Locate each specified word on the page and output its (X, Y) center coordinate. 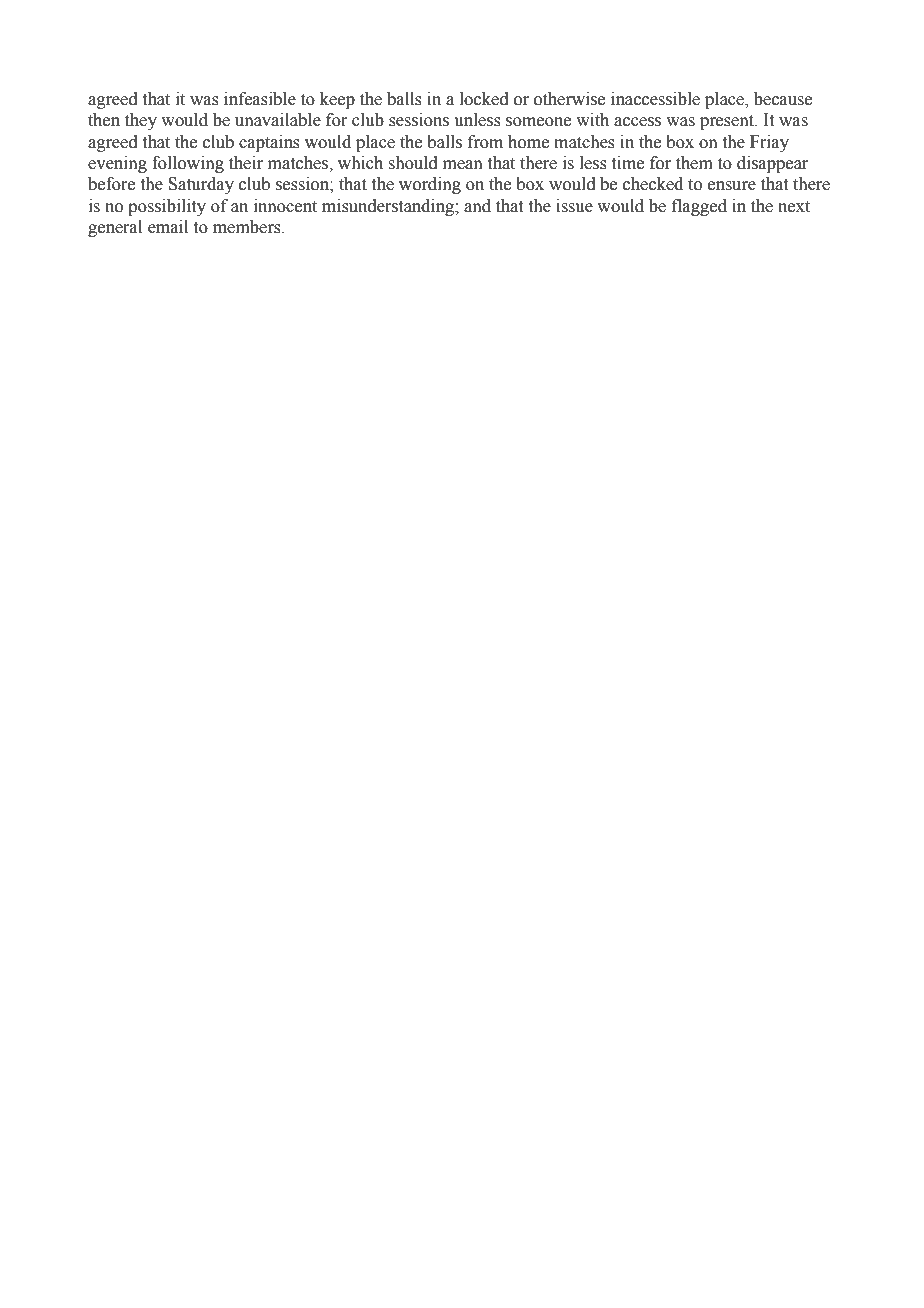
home (528, 142)
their (246, 163)
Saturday (201, 185)
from (485, 142)
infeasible (260, 99)
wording (430, 185)
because (783, 99)
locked (484, 99)
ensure (732, 186)
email (168, 227)
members (248, 227)
